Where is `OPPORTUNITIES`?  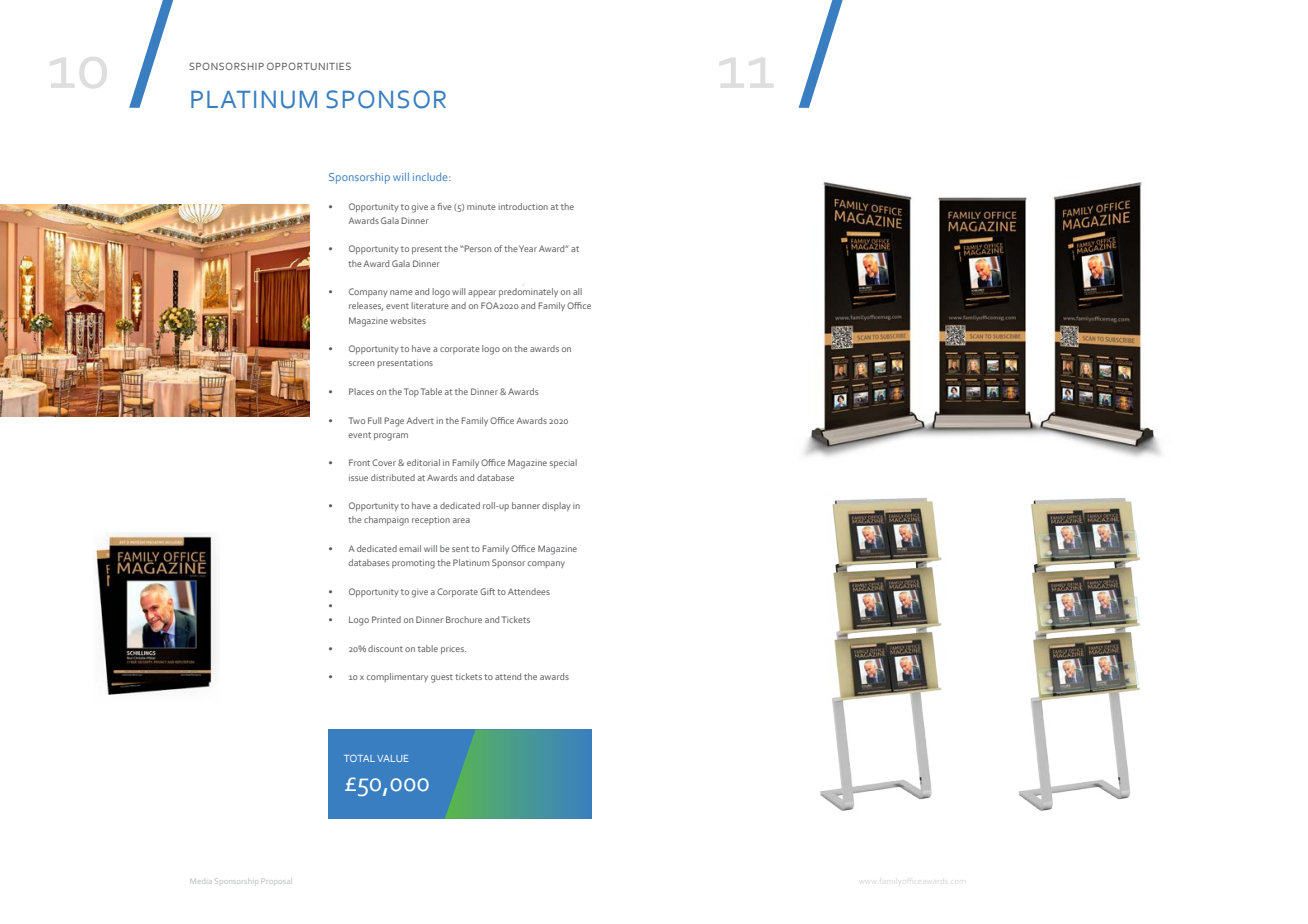 OPPORTUNITIES is located at coordinates (309, 66).
